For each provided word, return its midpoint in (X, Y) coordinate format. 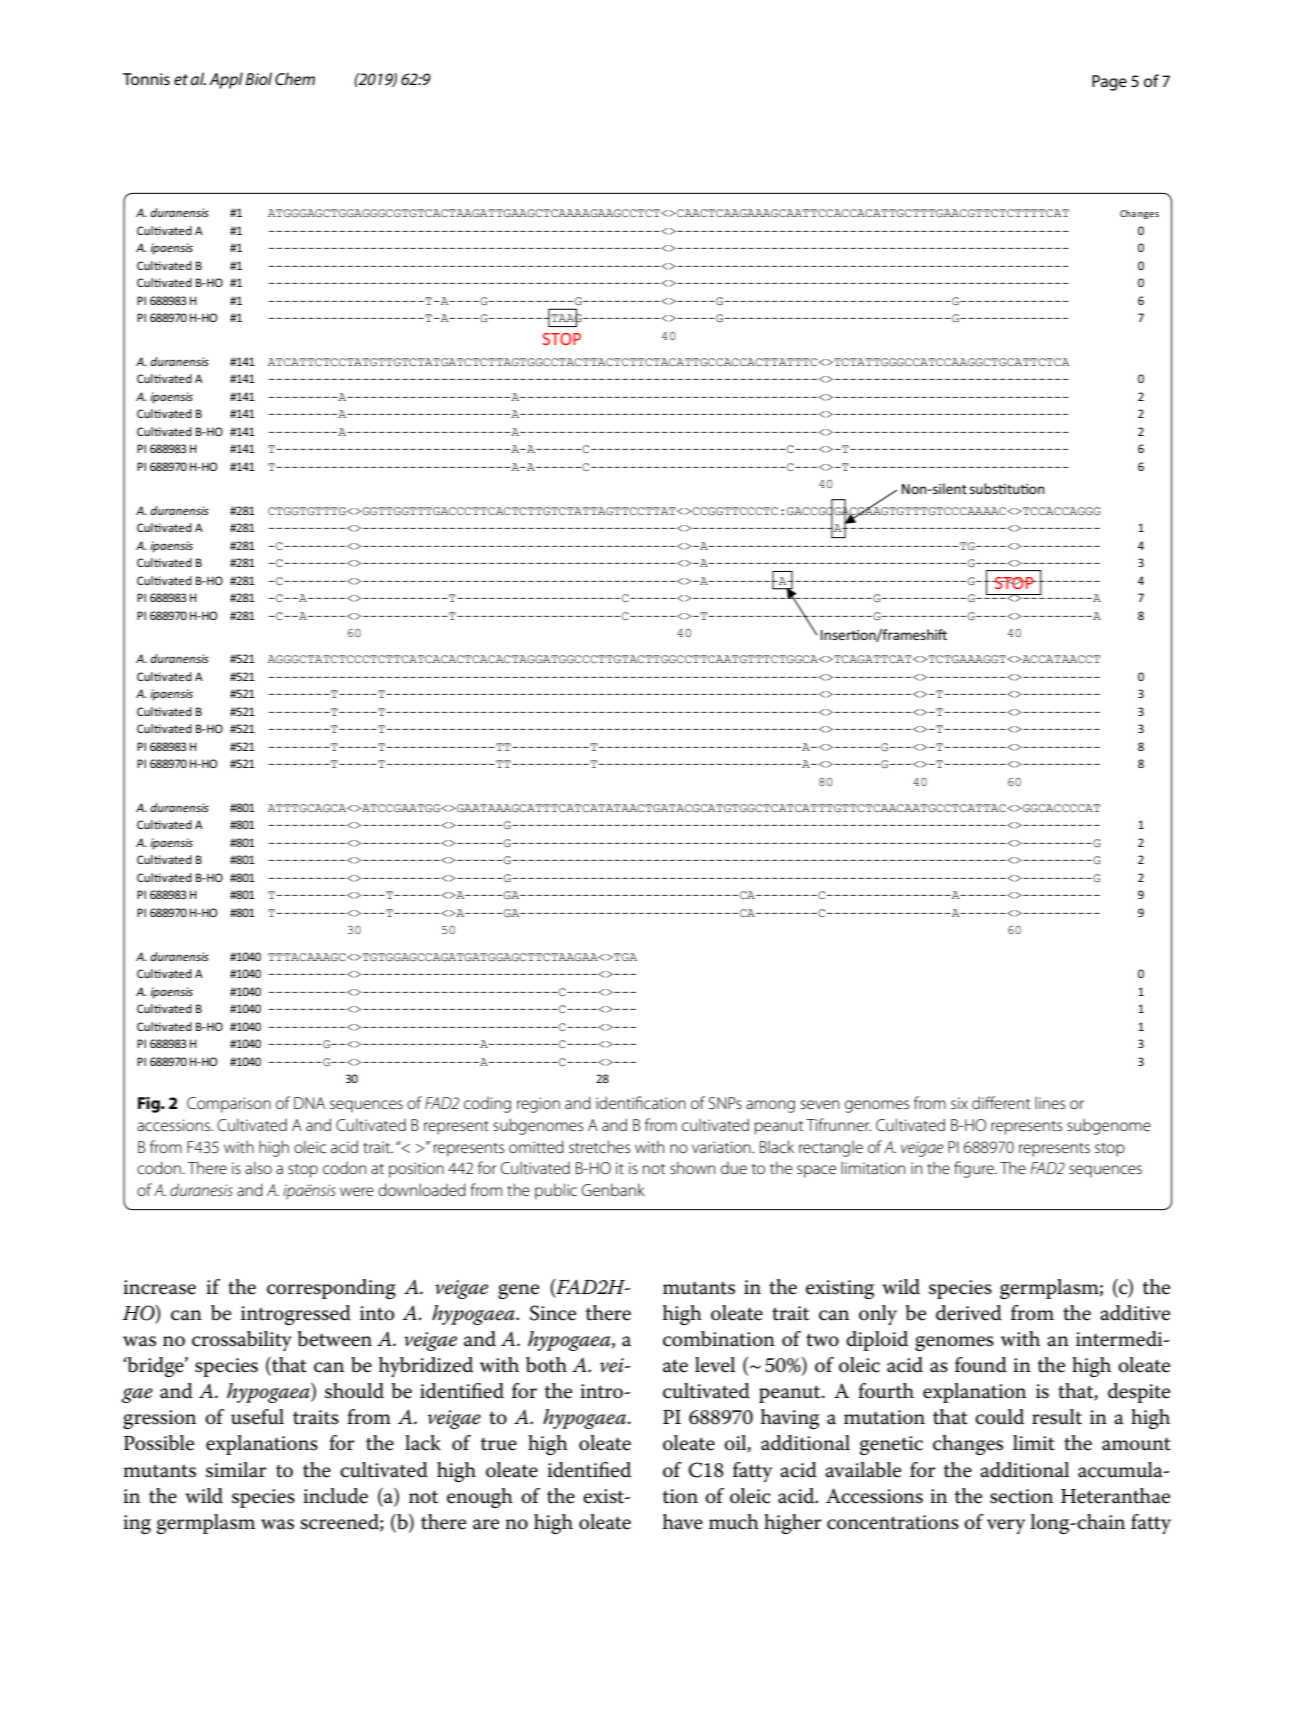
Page (1109, 83)
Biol (259, 78)
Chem (295, 78)
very (1006, 1526)
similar (236, 1470)
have (683, 1522)
